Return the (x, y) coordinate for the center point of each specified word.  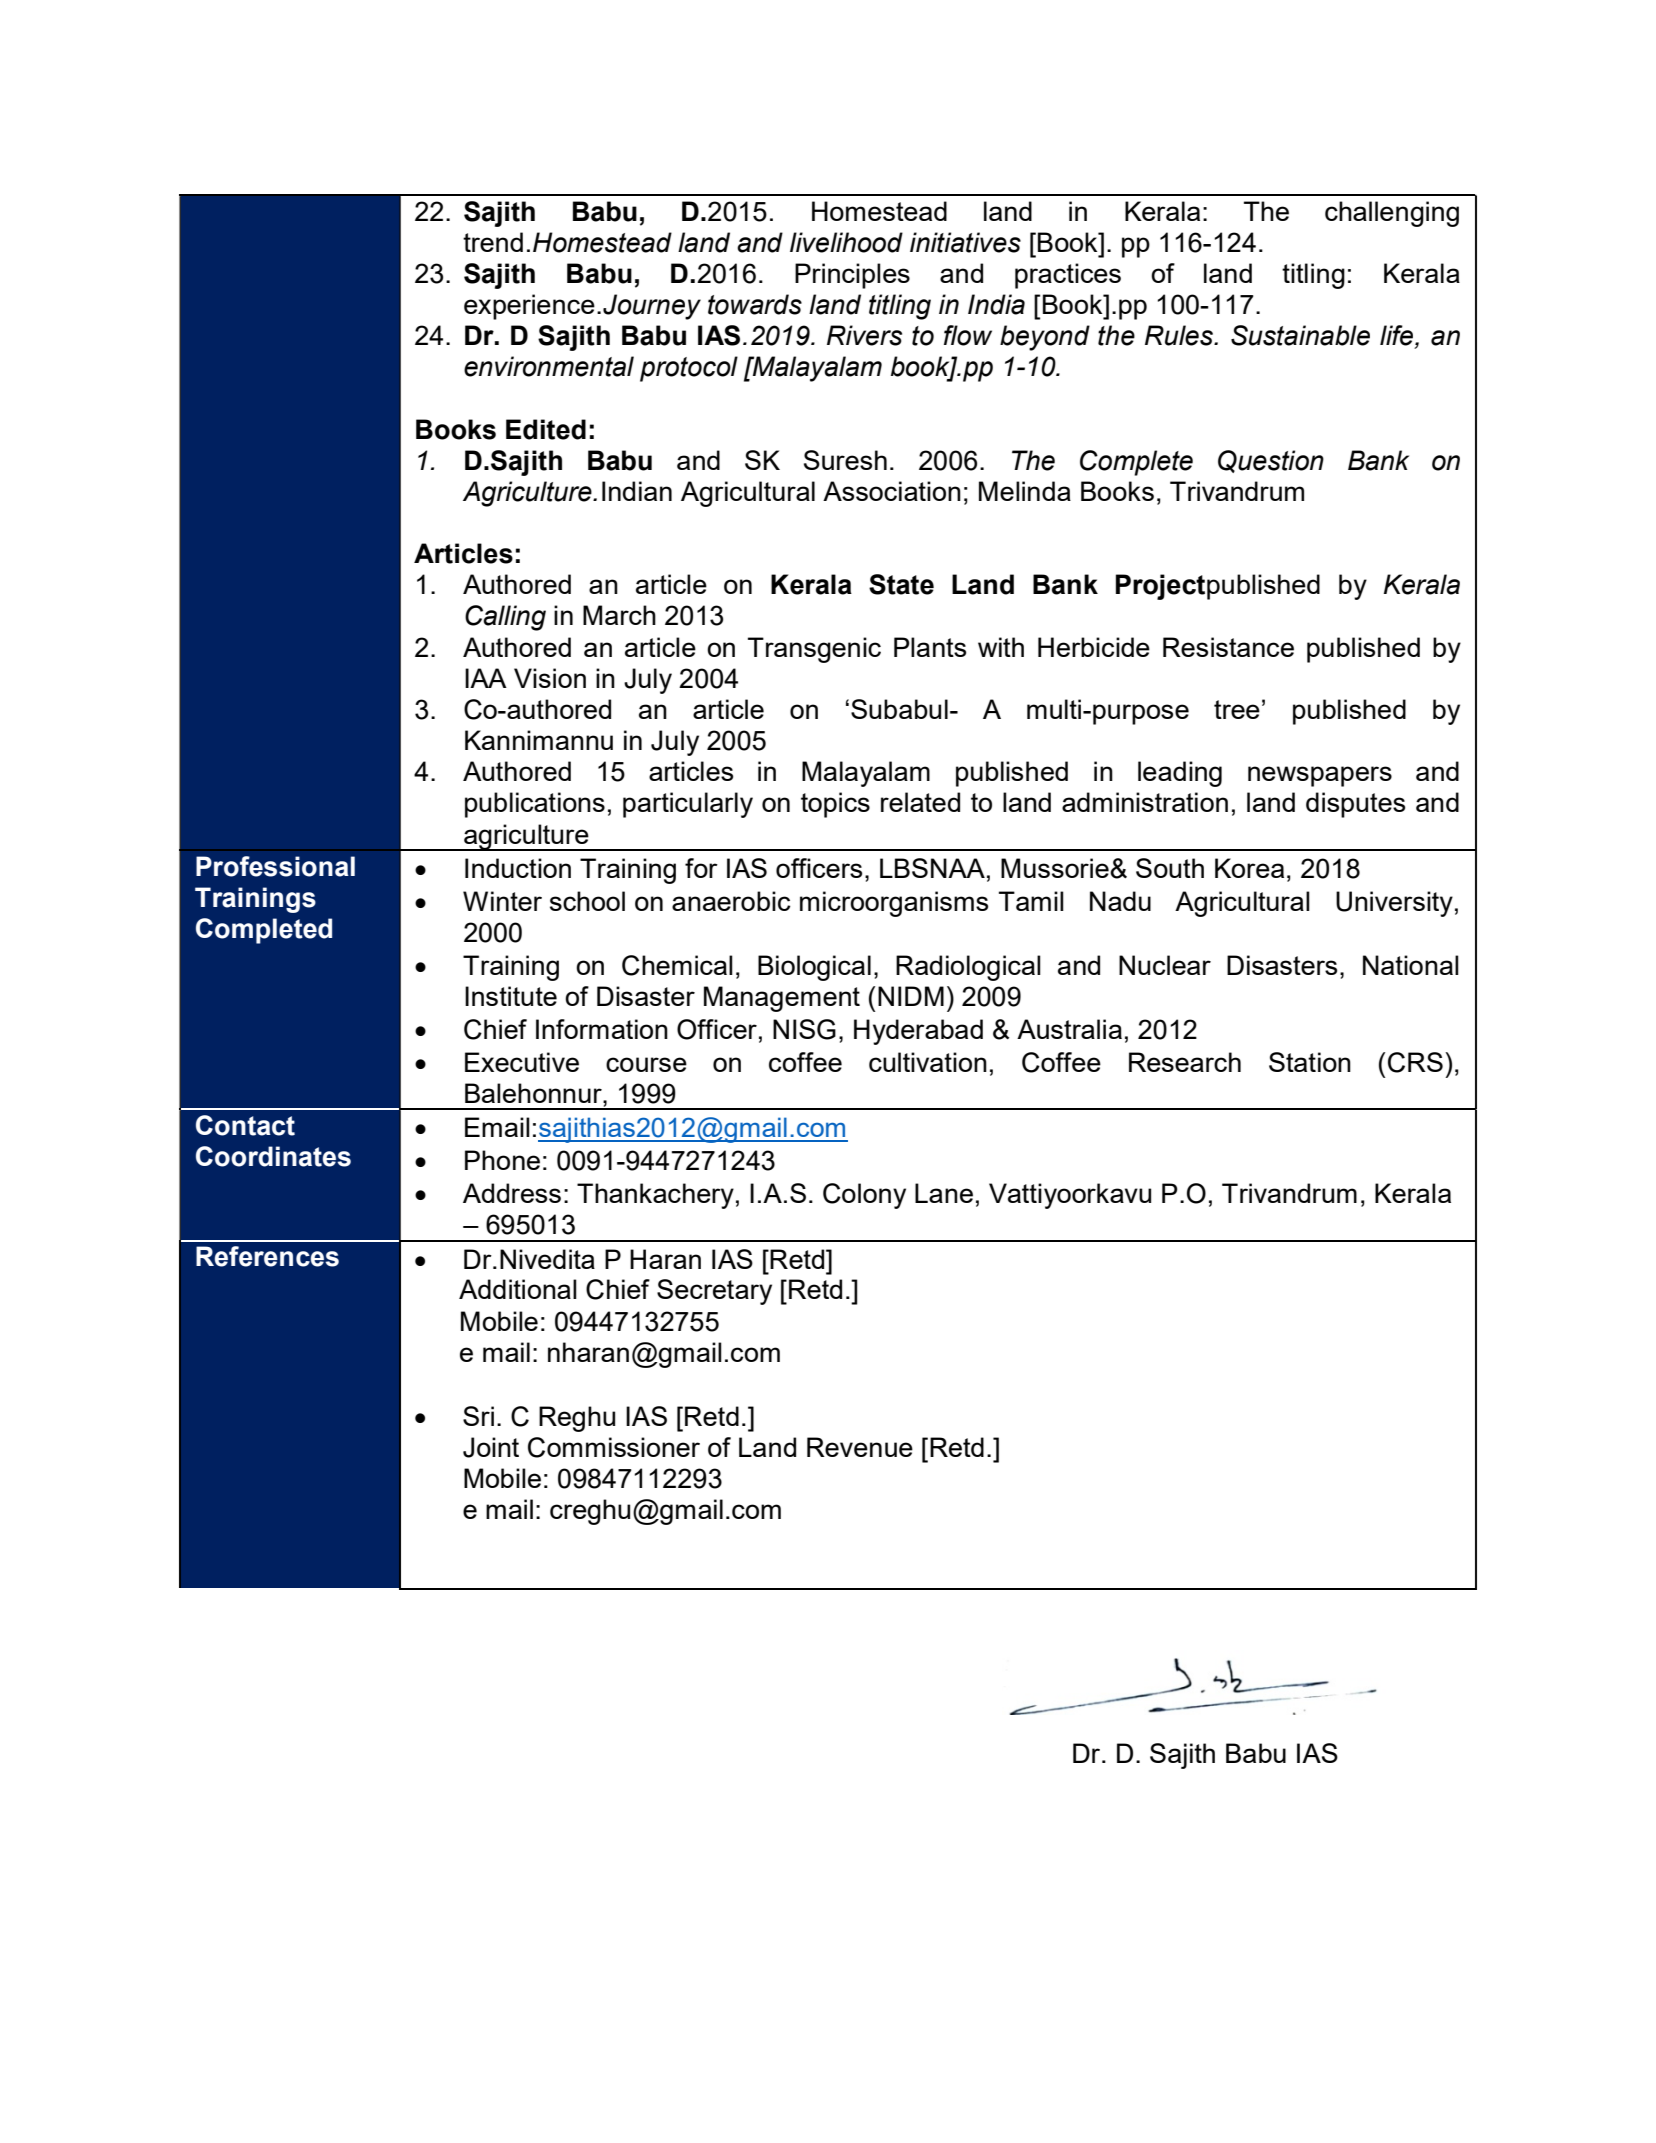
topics (835, 805)
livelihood (846, 242)
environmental (549, 366)
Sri (478, 1416)
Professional (275, 866)
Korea (1249, 868)
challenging (1392, 214)
